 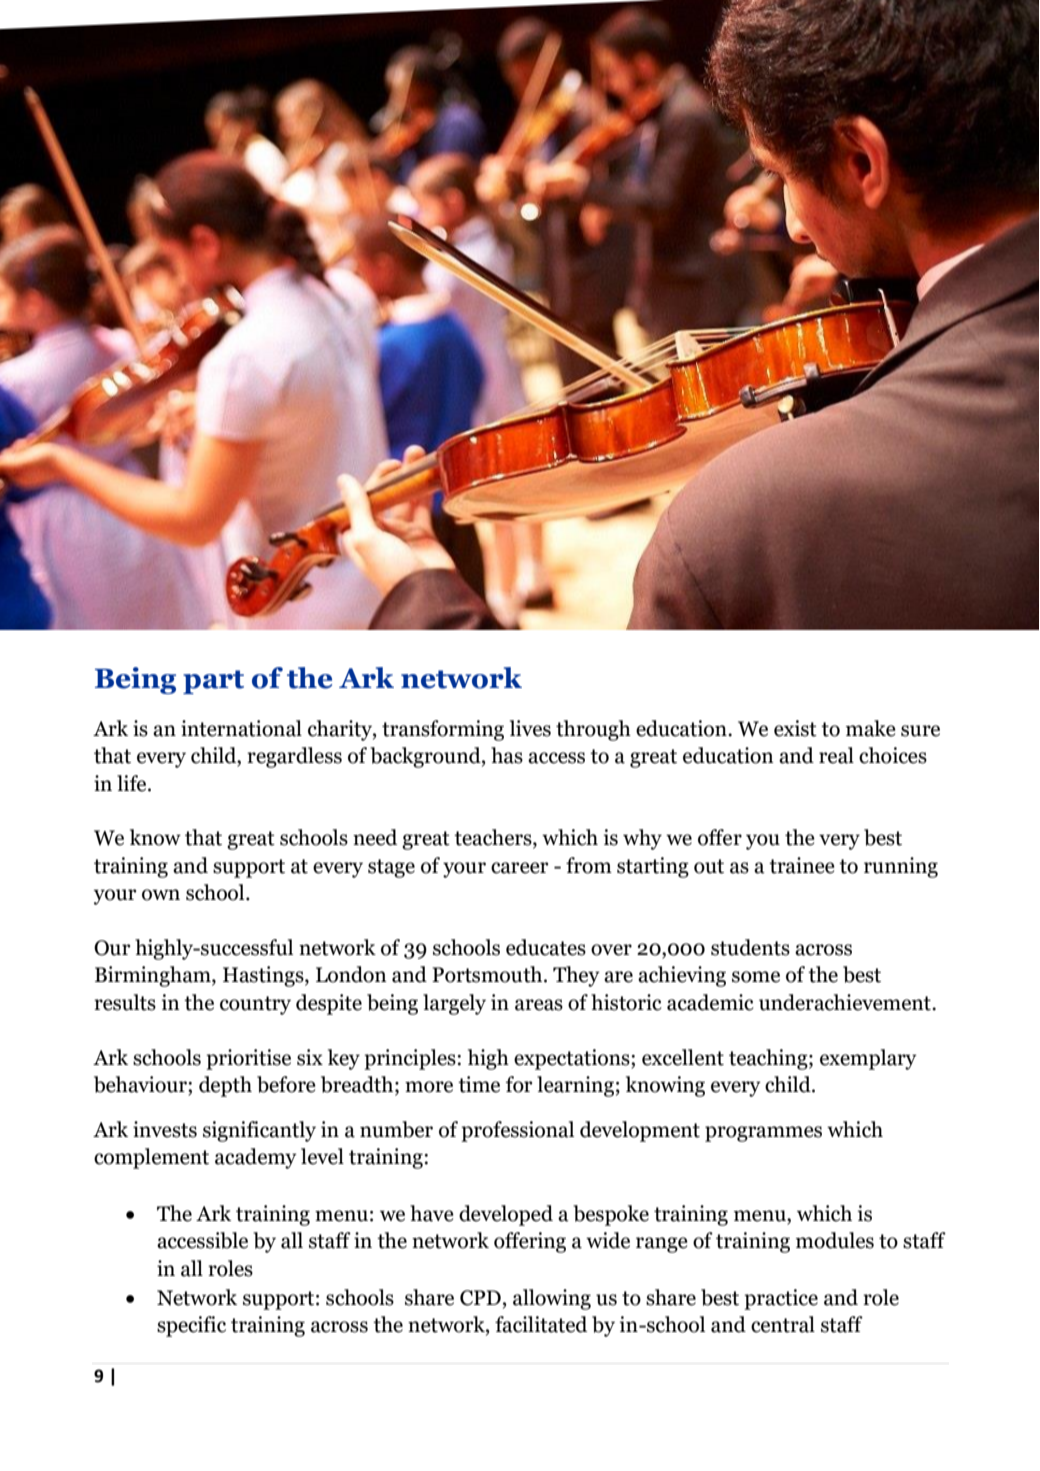 What do you see at coordinates (191, 1326) in the screenshot?
I see `specific` at bounding box center [191, 1326].
